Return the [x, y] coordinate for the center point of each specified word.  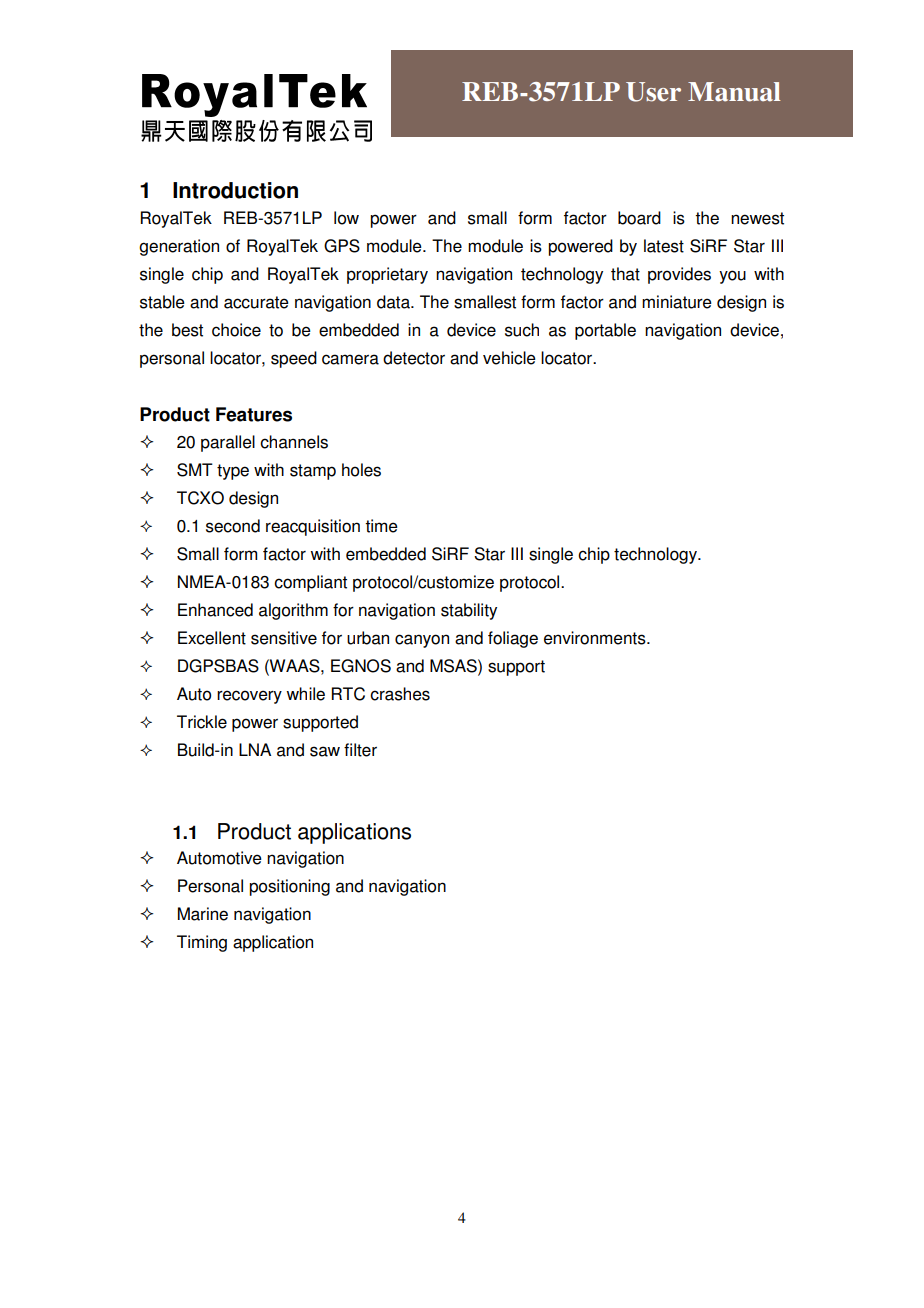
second [233, 526]
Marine [203, 914]
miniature [677, 302]
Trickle [202, 722]
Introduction [235, 190]
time [381, 526]
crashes [400, 694]
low [346, 218]
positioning [289, 887]
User [653, 92]
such [522, 330]
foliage [513, 639]
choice [236, 330]
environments [596, 638]
